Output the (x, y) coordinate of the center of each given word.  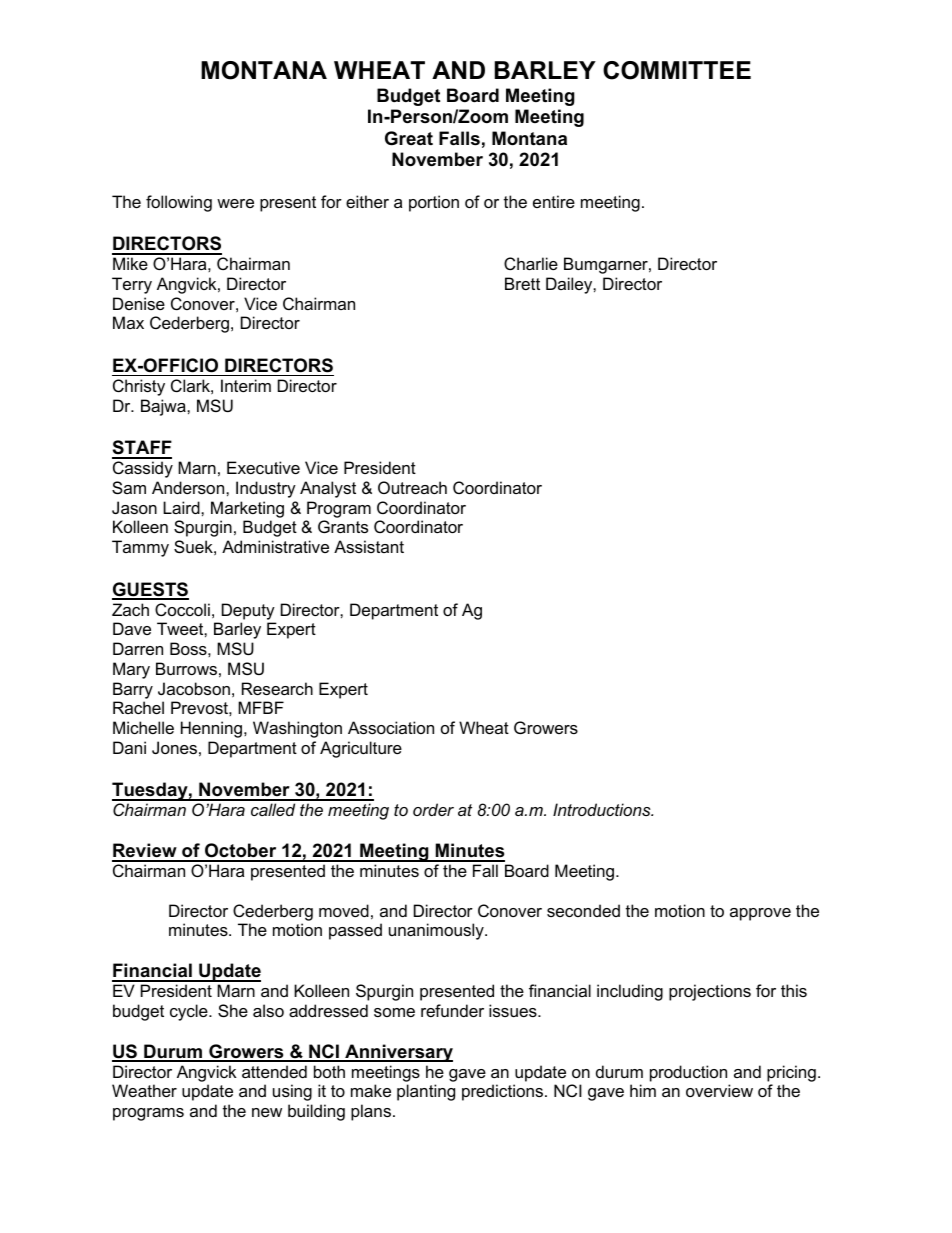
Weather (144, 1090)
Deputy (248, 611)
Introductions (603, 809)
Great (409, 138)
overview (719, 1090)
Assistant (369, 546)
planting (426, 1092)
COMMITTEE (677, 70)
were (235, 203)
